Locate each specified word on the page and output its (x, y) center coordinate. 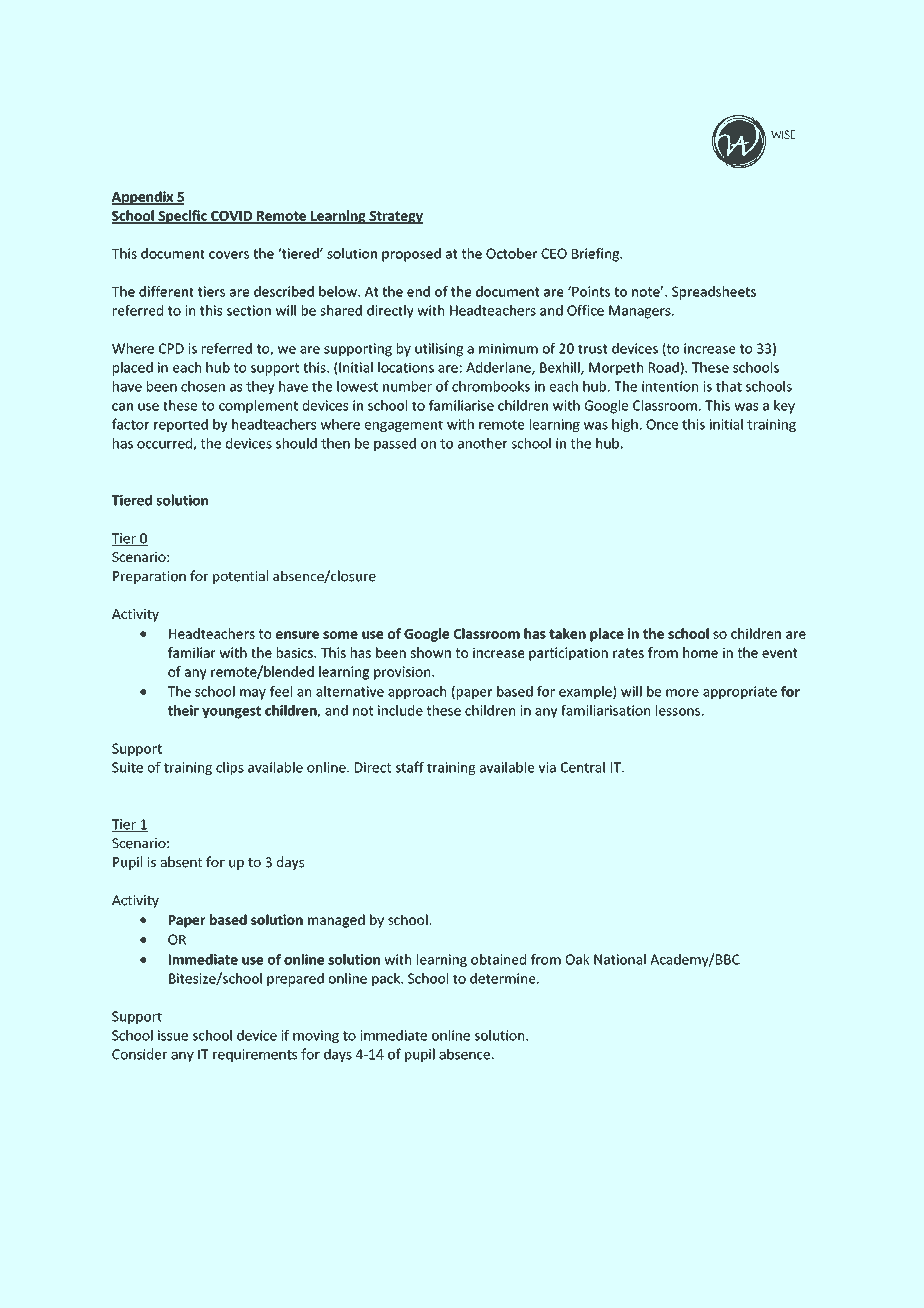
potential (240, 577)
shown (431, 652)
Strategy (395, 217)
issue (173, 1035)
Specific (182, 217)
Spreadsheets (714, 293)
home (700, 652)
